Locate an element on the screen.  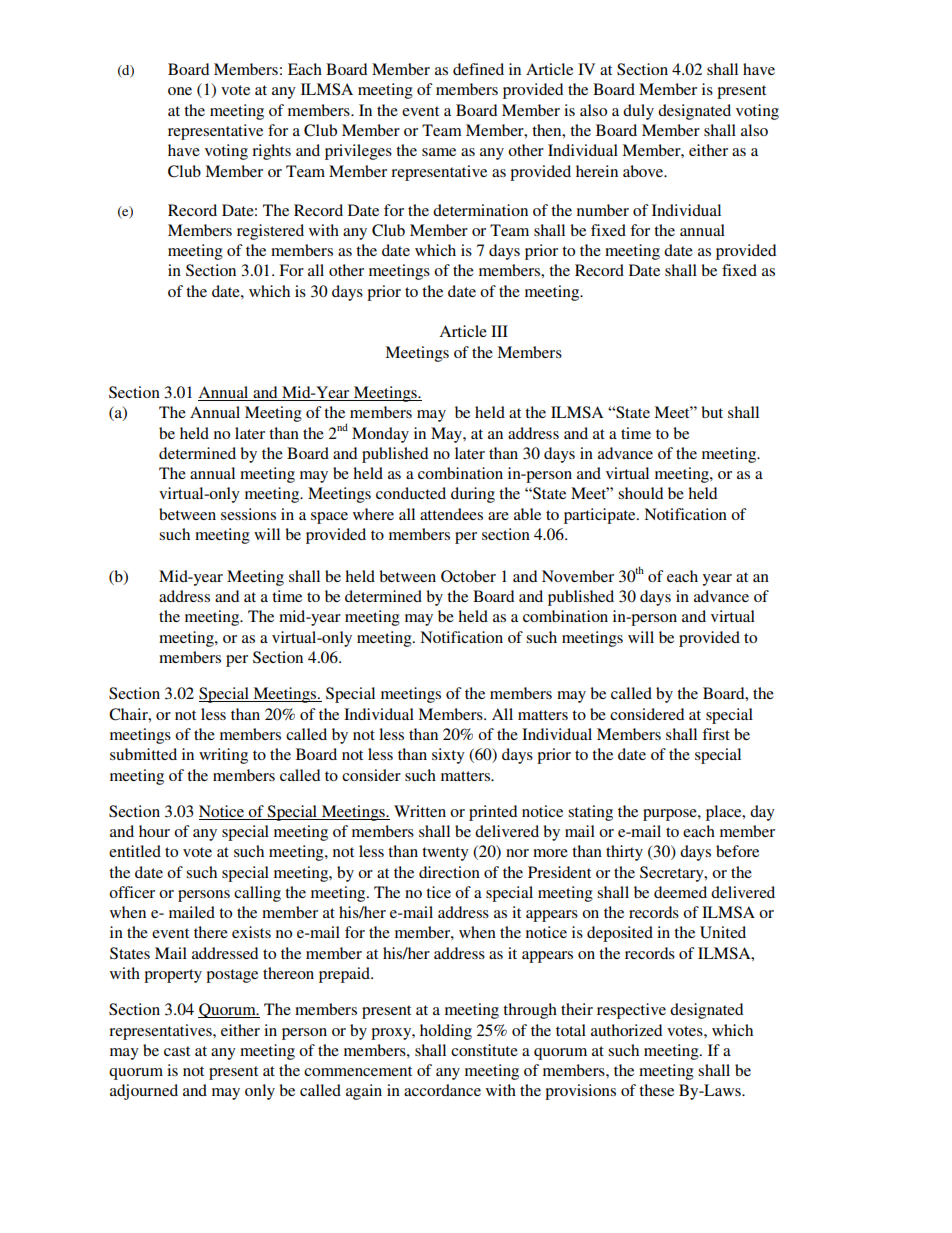
one is located at coordinates (180, 91).
